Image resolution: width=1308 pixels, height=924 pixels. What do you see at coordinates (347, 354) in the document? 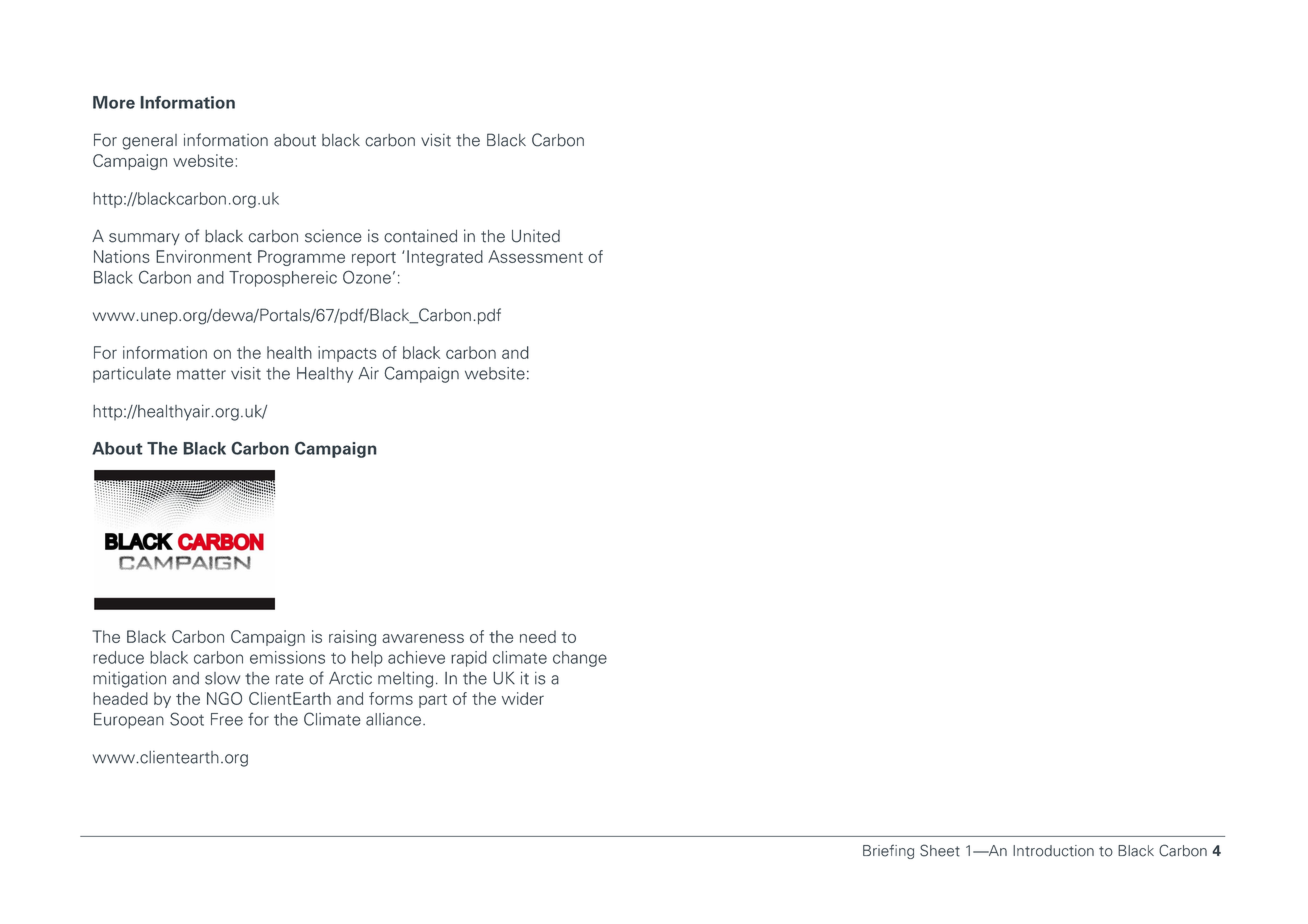
I see `impacts` at bounding box center [347, 354].
